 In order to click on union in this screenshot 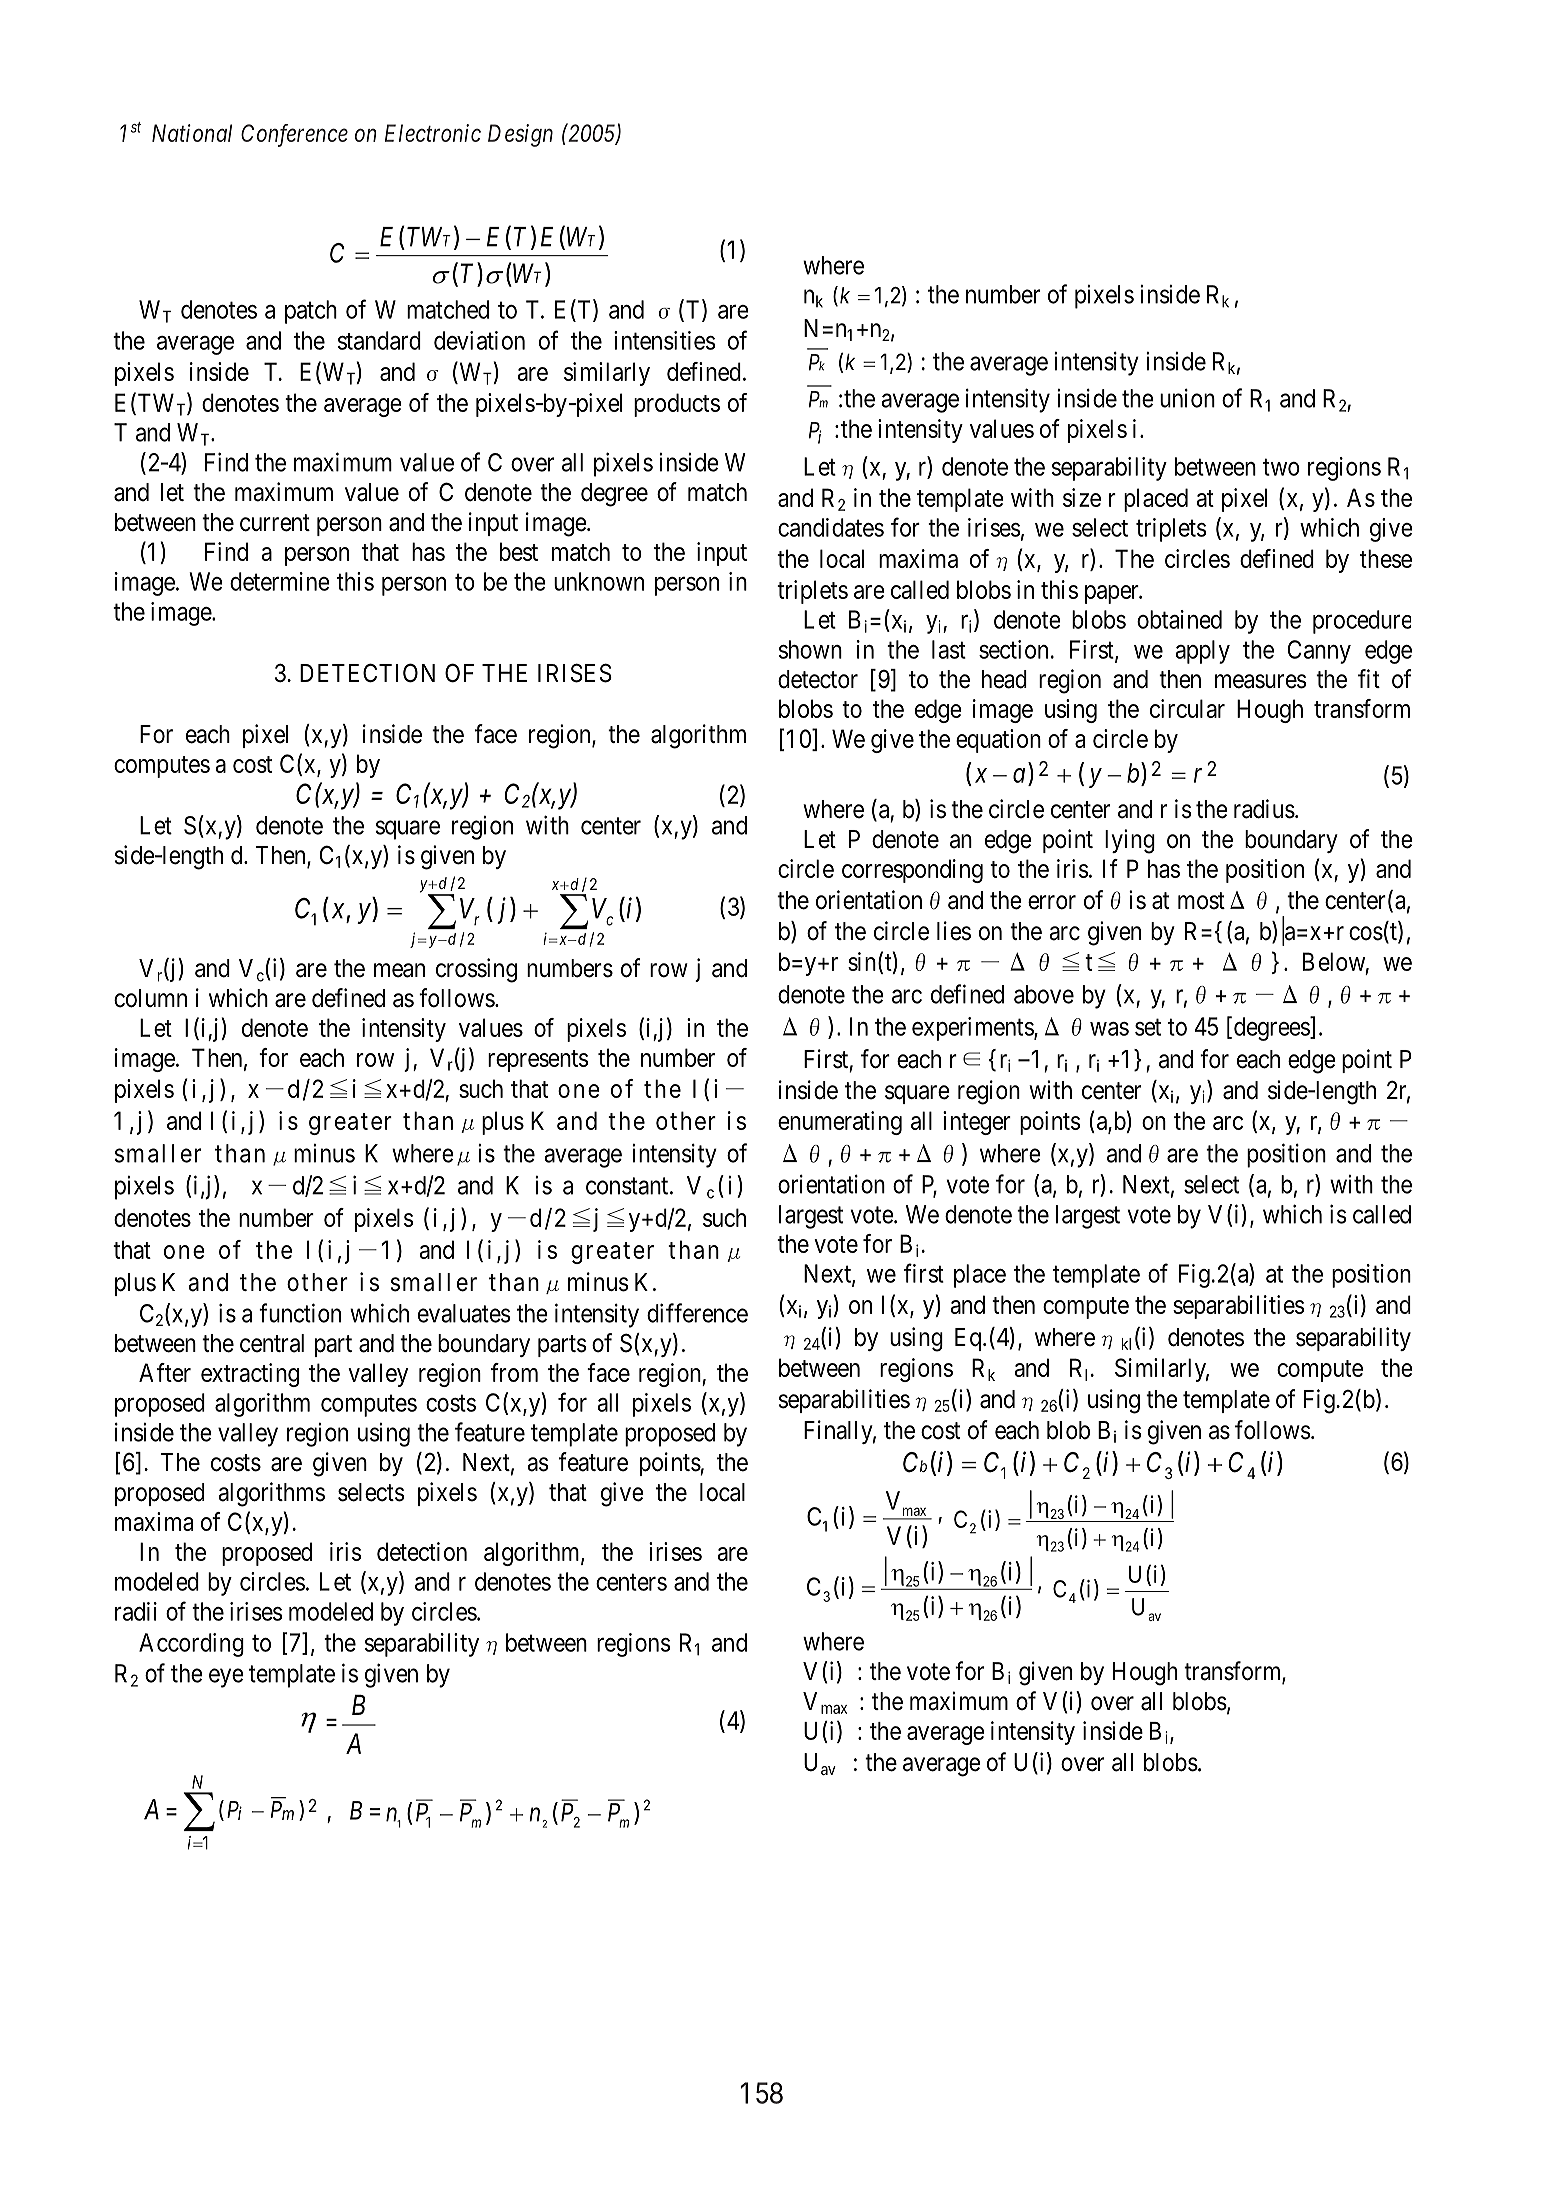, I will do `click(1187, 398)`.
